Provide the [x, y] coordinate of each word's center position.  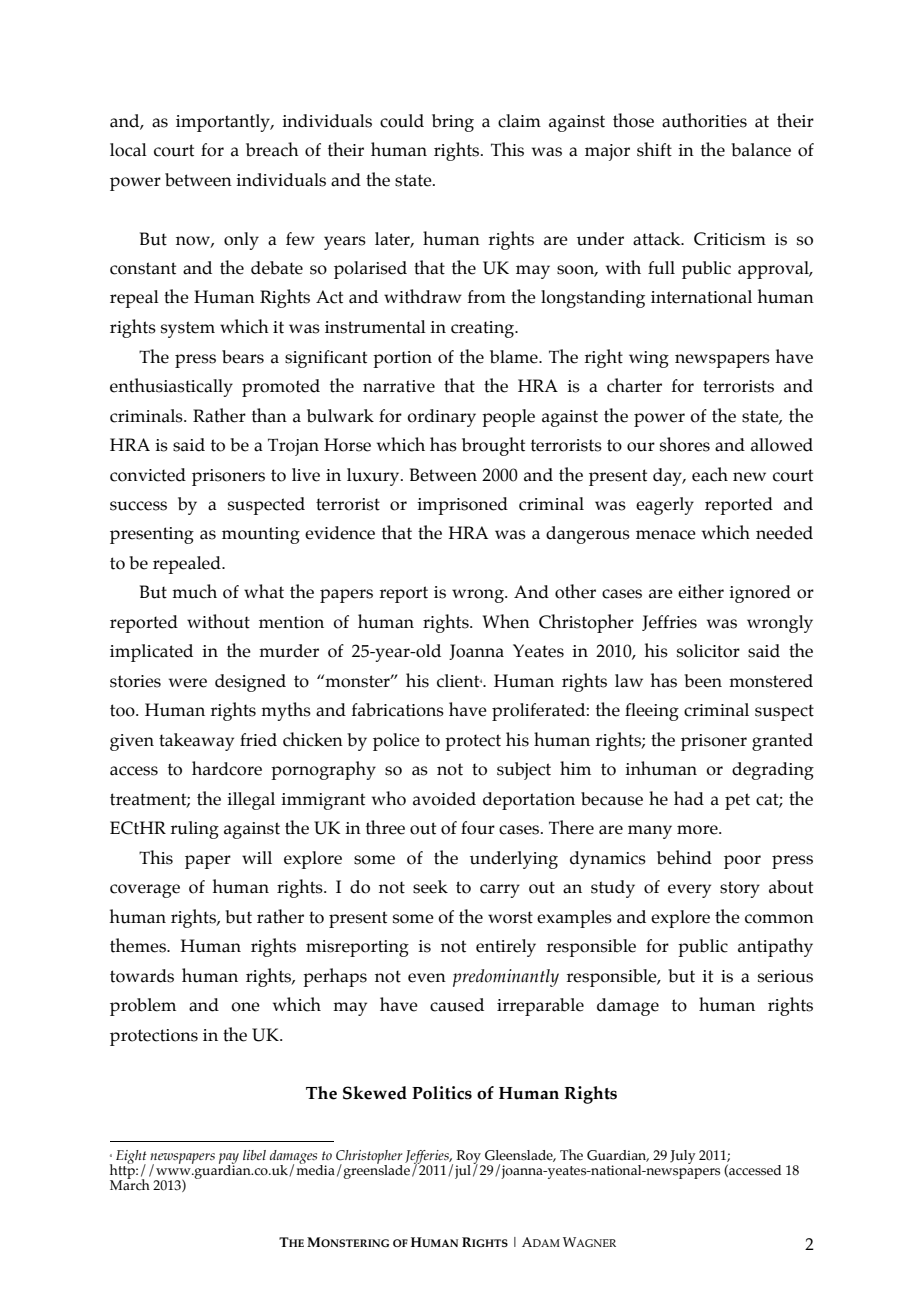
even [427, 978]
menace [666, 535]
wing [649, 359]
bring [453, 123]
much [194, 591]
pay [229, 1159]
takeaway [196, 742]
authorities [704, 120]
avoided [444, 799]
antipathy [775, 947]
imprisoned [462, 506]
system [188, 329]
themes [139, 945]
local [128, 150]
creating [484, 329]
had [689, 798]
